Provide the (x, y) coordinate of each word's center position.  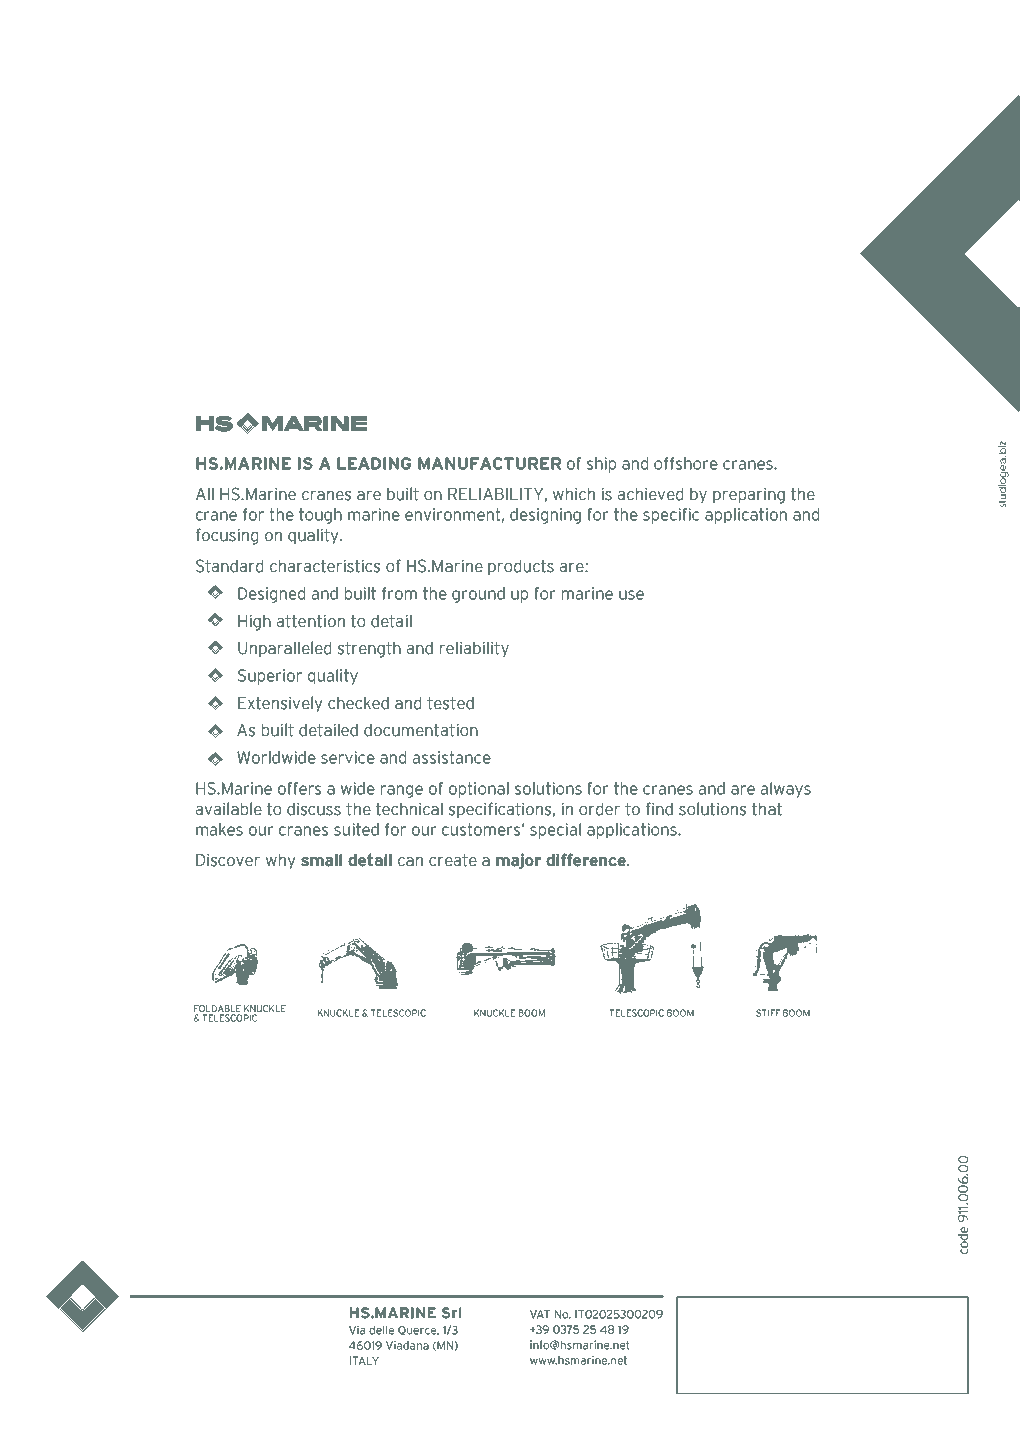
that (767, 809)
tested (450, 703)
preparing (749, 495)
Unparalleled (284, 649)
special (555, 831)
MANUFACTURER (489, 463)
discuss (314, 809)
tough (320, 516)
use (631, 595)
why (281, 861)
